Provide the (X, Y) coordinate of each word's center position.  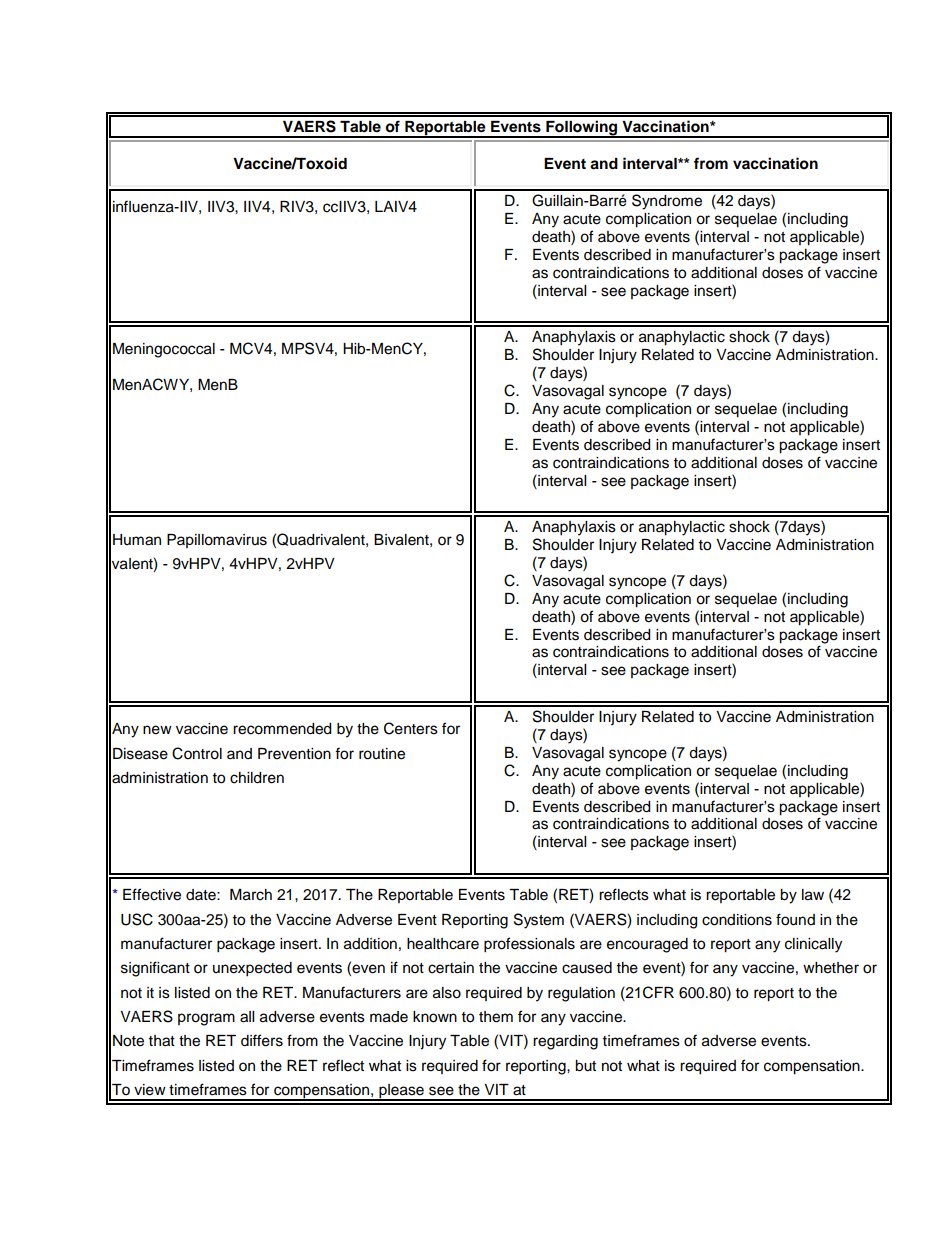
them (496, 1017)
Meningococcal (164, 350)
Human (137, 540)
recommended (282, 729)
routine (382, 754)
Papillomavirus (217, 541)
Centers (411, 728)
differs (262, 1040)
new (157, 730)
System (539, 921)
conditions (737, 920)
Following (582, 129)
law (813, 895)
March (251, 895)
